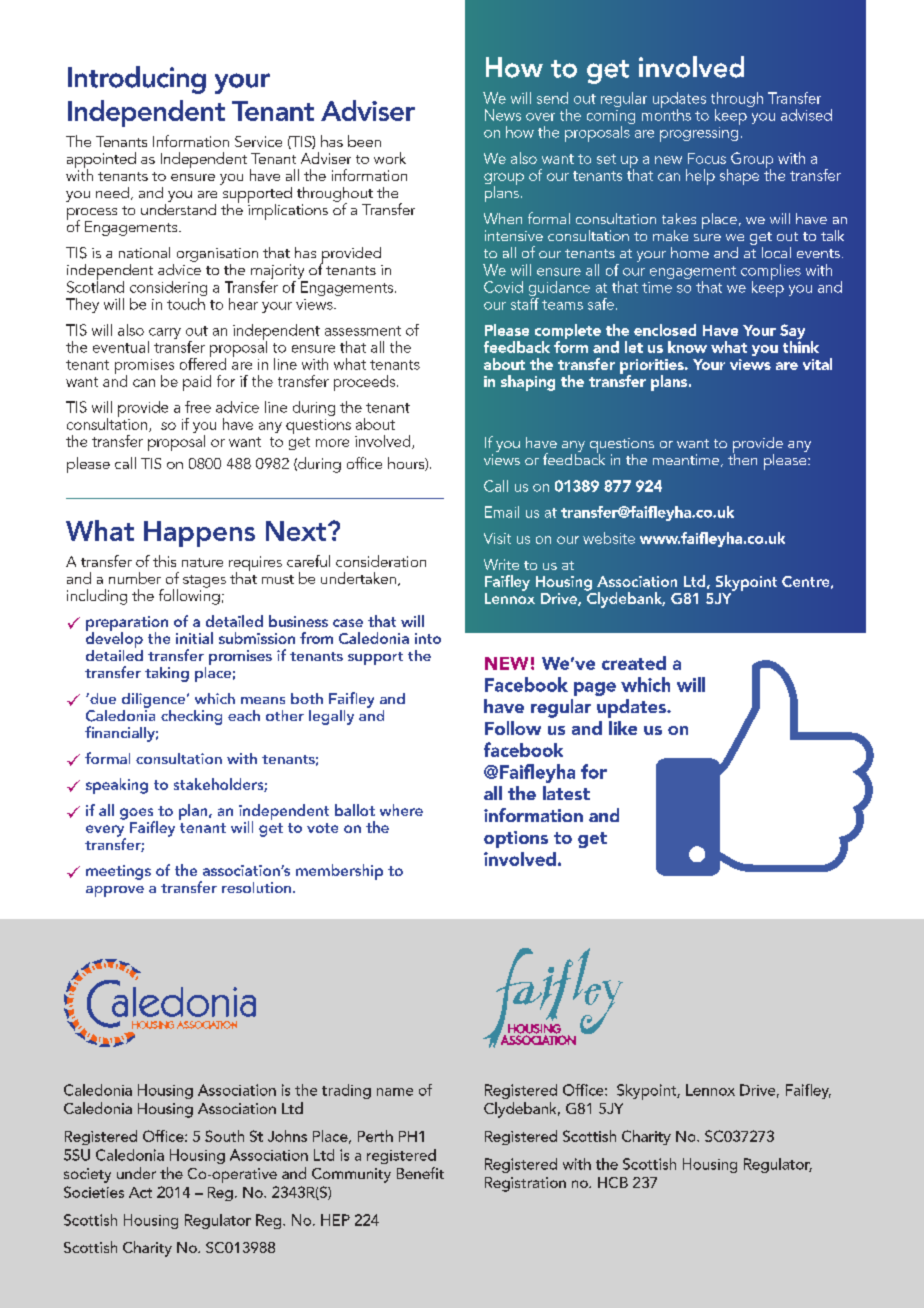  I want to click on Benefit, so click(420, 1173).
